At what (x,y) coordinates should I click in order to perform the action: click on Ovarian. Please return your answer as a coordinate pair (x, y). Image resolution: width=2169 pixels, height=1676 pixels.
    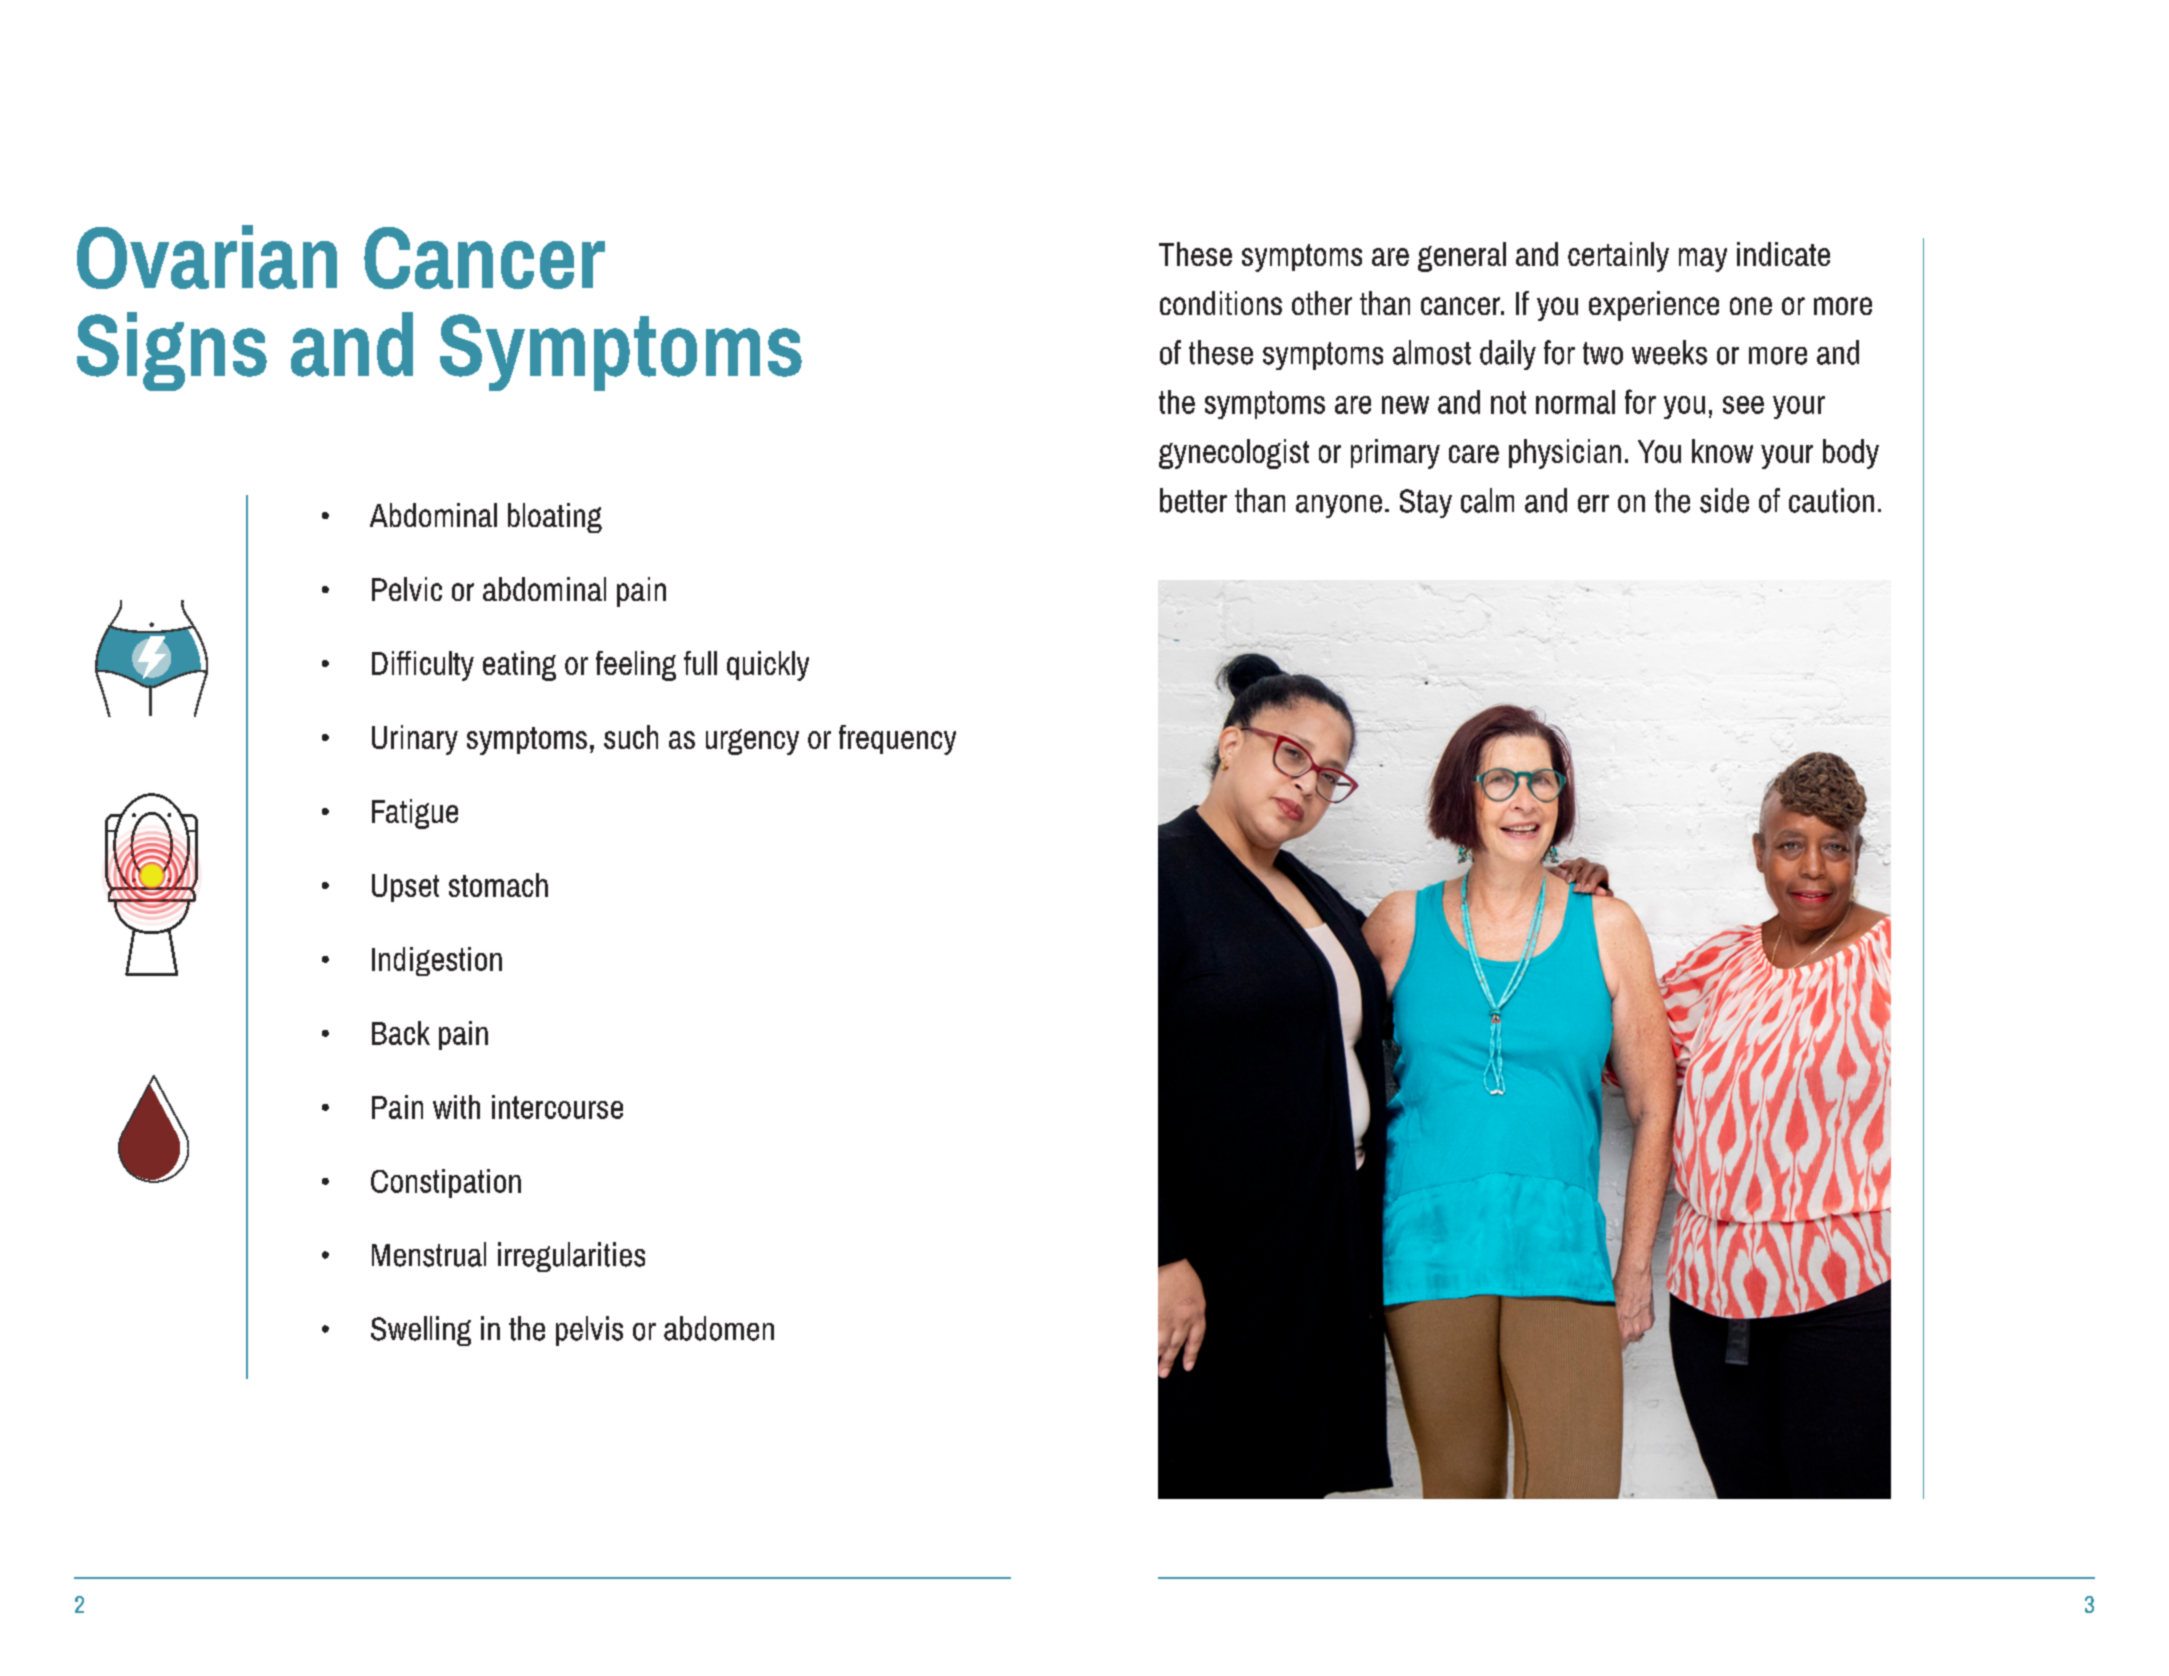
    Looking at the image, I should click on (207, 257).
